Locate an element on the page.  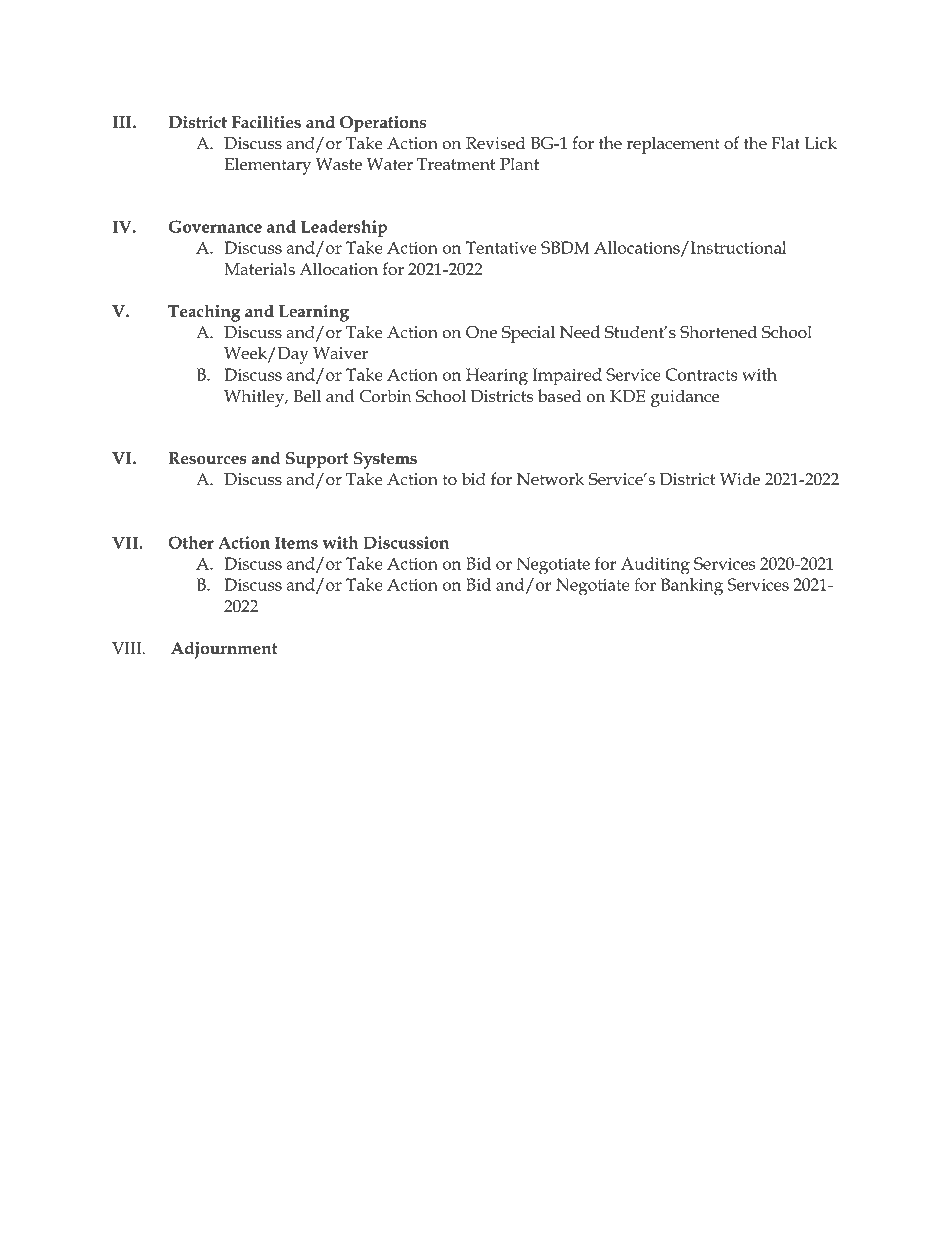
Systems is located at coordinates (385, 460).
